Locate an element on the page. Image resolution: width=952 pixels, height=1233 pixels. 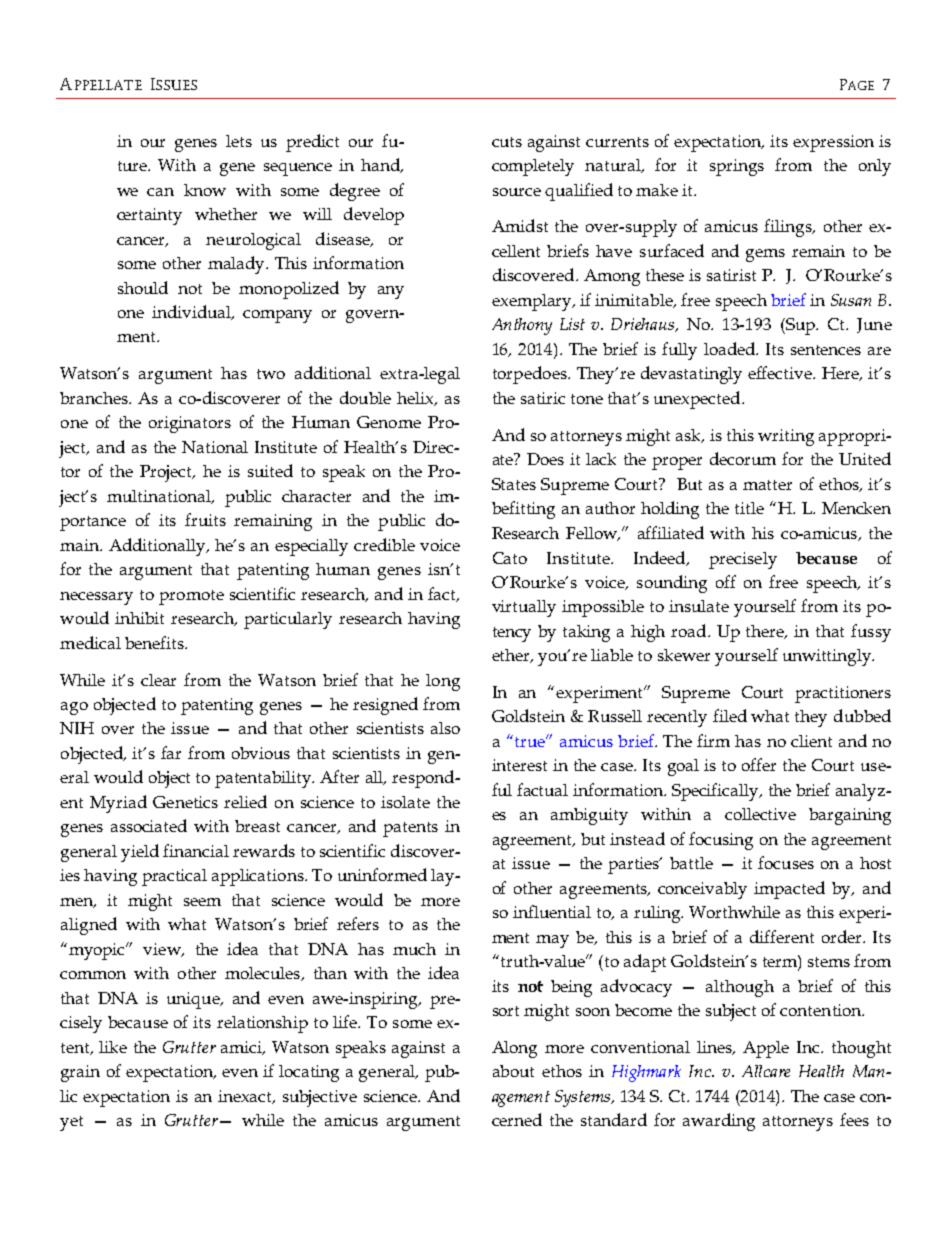
Allcare is located at coordinates (766, 1071).
